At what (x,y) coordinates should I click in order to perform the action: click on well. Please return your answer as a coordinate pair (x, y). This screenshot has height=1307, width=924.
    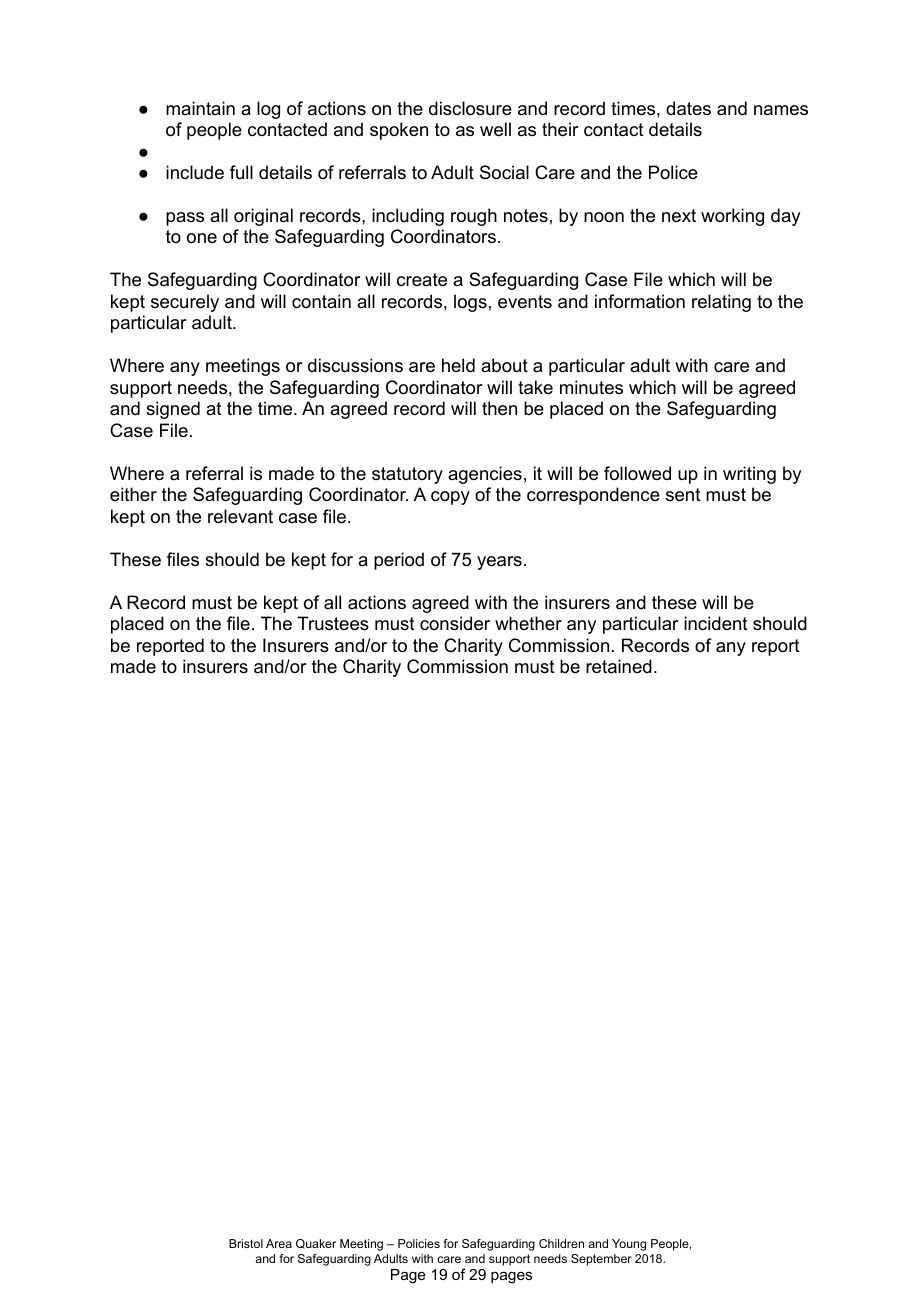
    Looking at the image, I should click on (495, 129).
